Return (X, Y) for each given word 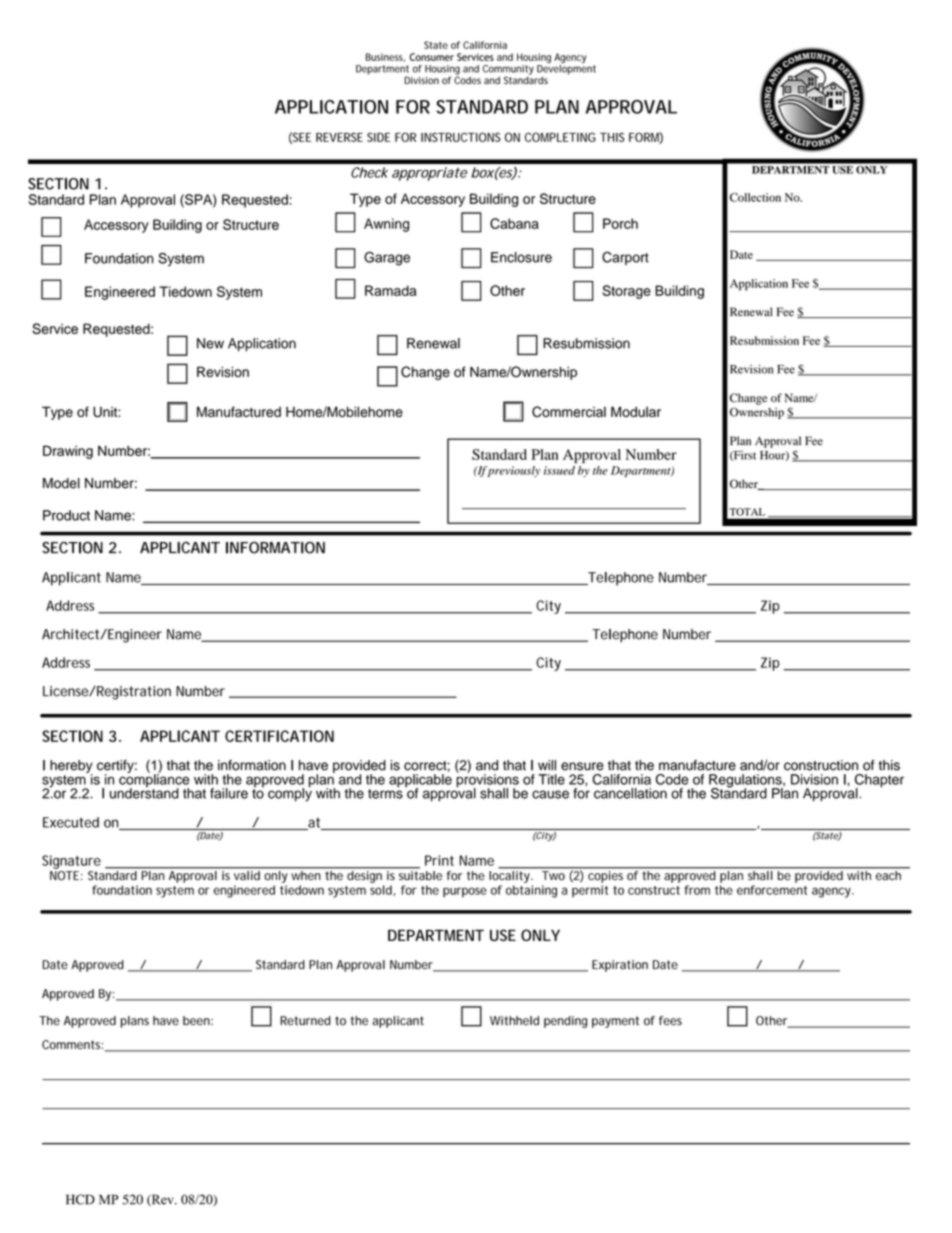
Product (66, 515)
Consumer (432, 57)
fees (670, 1021)
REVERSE (339, 137)
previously (514, 471)
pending (565, 1022)
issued (559, 470)
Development (566, 70)
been (196, 1021)
